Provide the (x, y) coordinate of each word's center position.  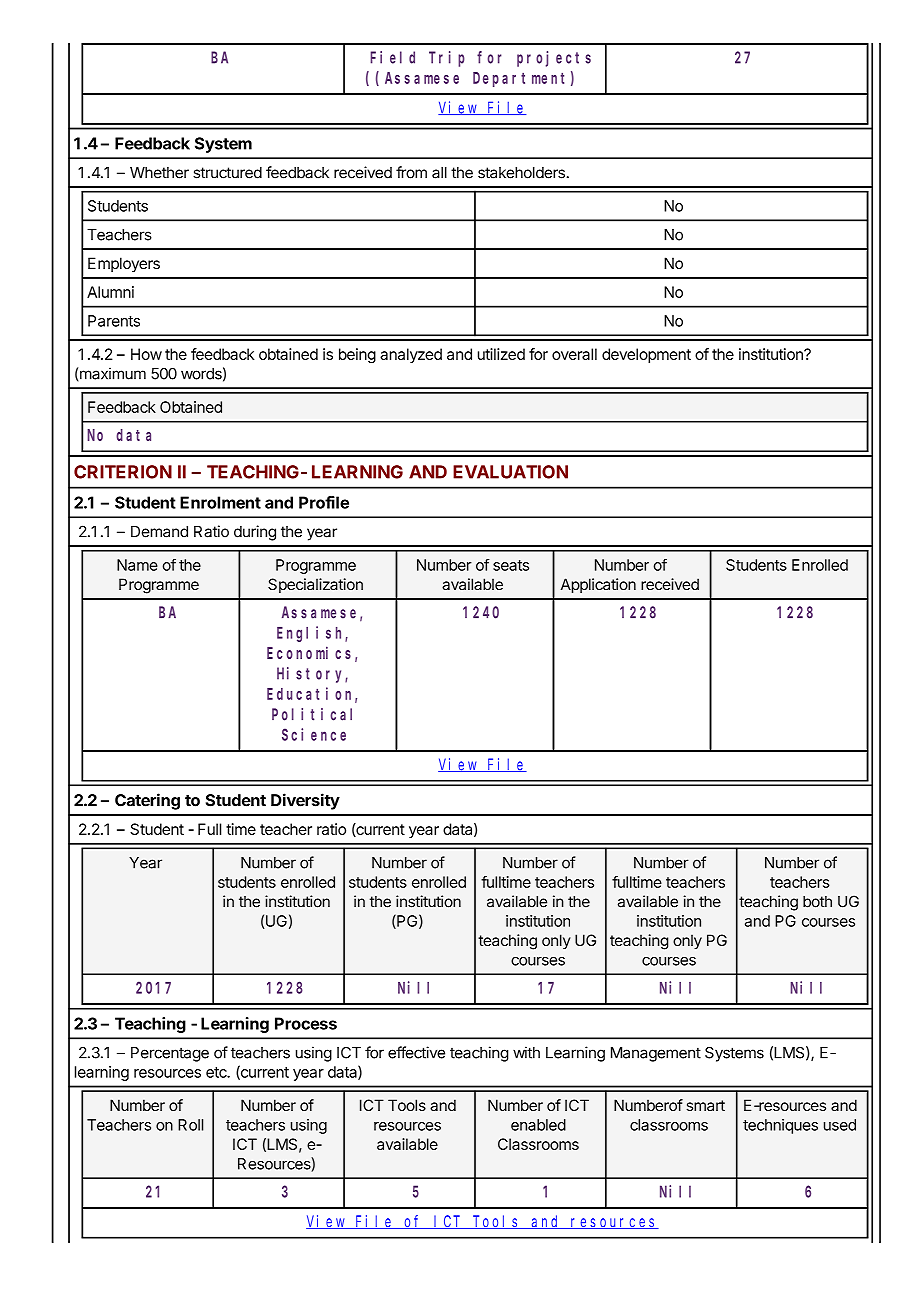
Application (598, 585)
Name (137, 565)
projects (554, 59)
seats (511, 565)
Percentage (170, 1054)
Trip (447, 59)
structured (227, 173)
